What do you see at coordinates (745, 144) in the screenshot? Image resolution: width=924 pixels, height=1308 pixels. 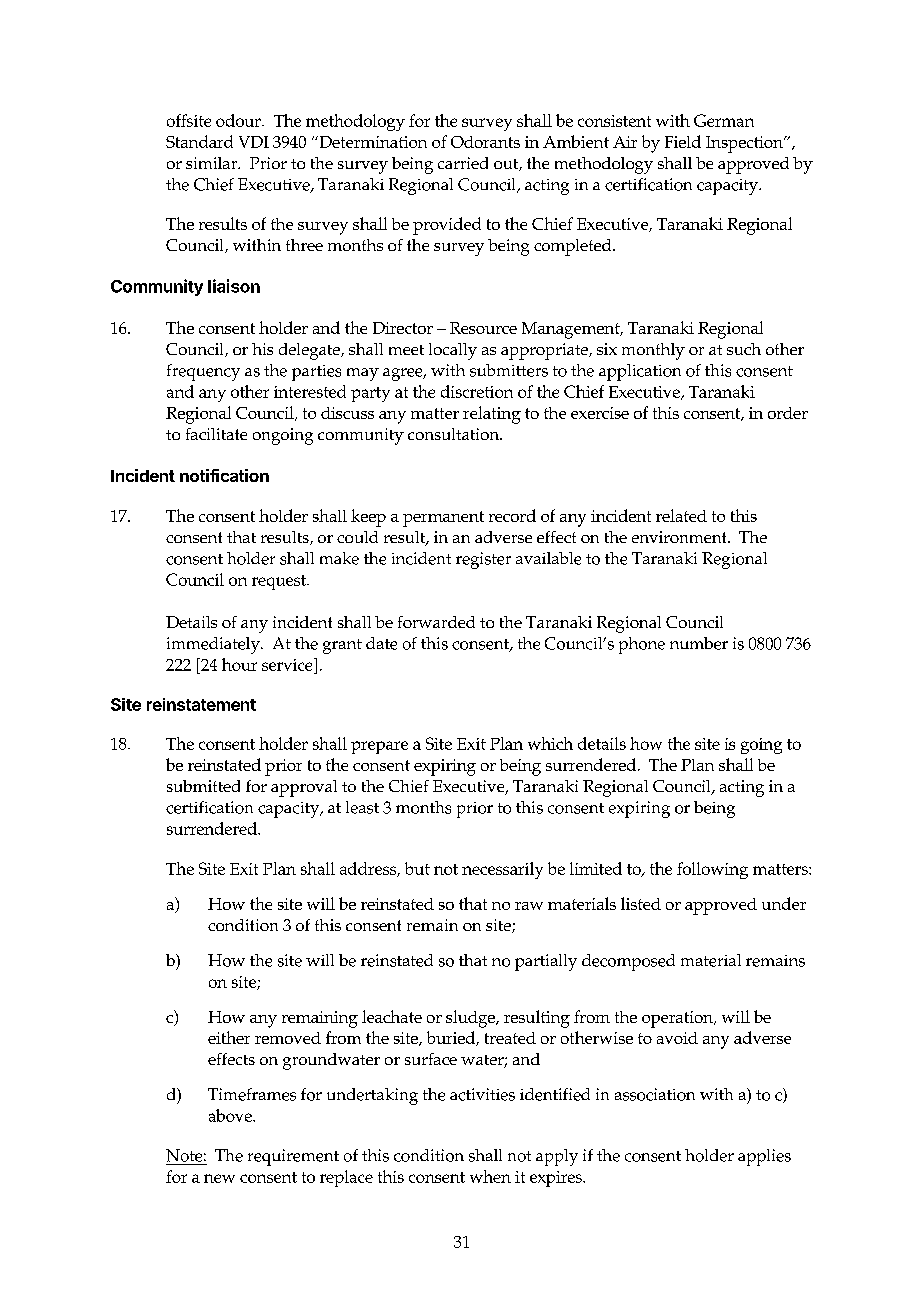 I see `Inspection` at bounding box center [745, 144].
